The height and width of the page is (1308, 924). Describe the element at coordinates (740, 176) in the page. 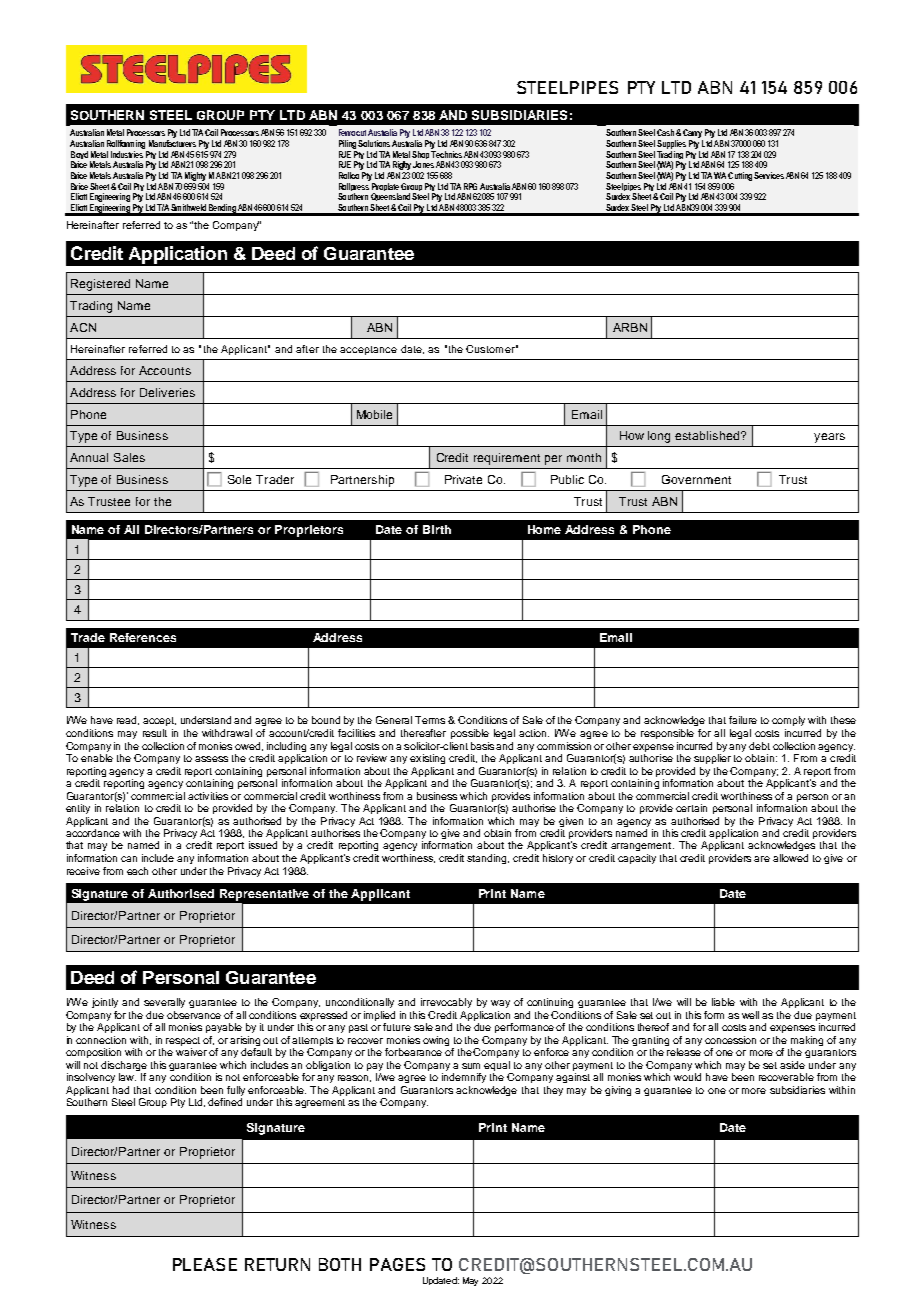

I see `Cutting` at that location.
